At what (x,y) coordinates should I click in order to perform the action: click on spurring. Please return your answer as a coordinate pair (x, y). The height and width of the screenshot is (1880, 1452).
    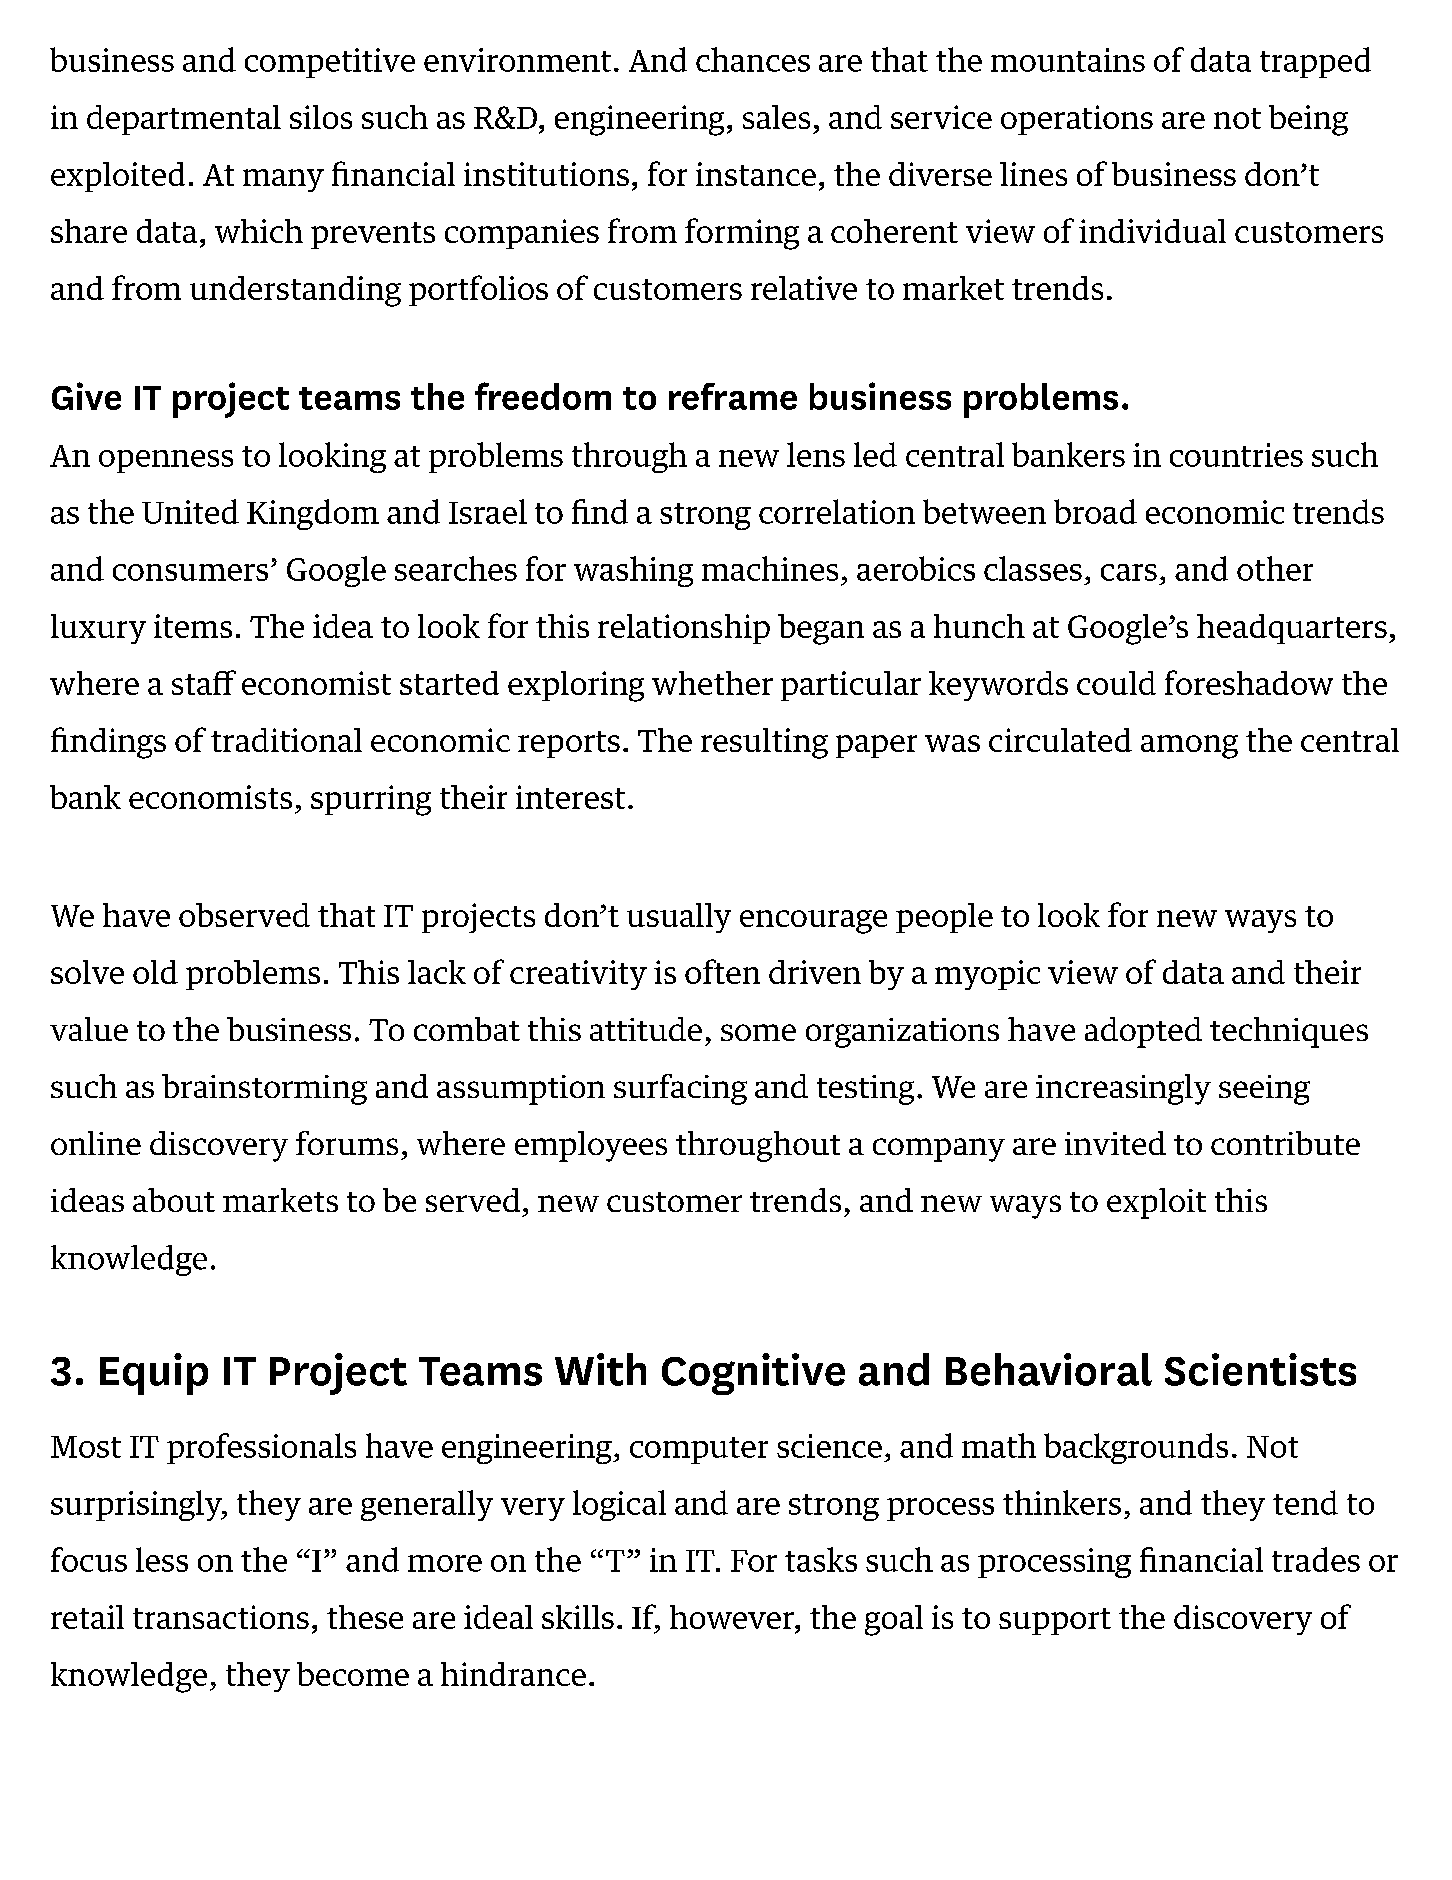
    Looking at the image, I should click on (371, 800).
